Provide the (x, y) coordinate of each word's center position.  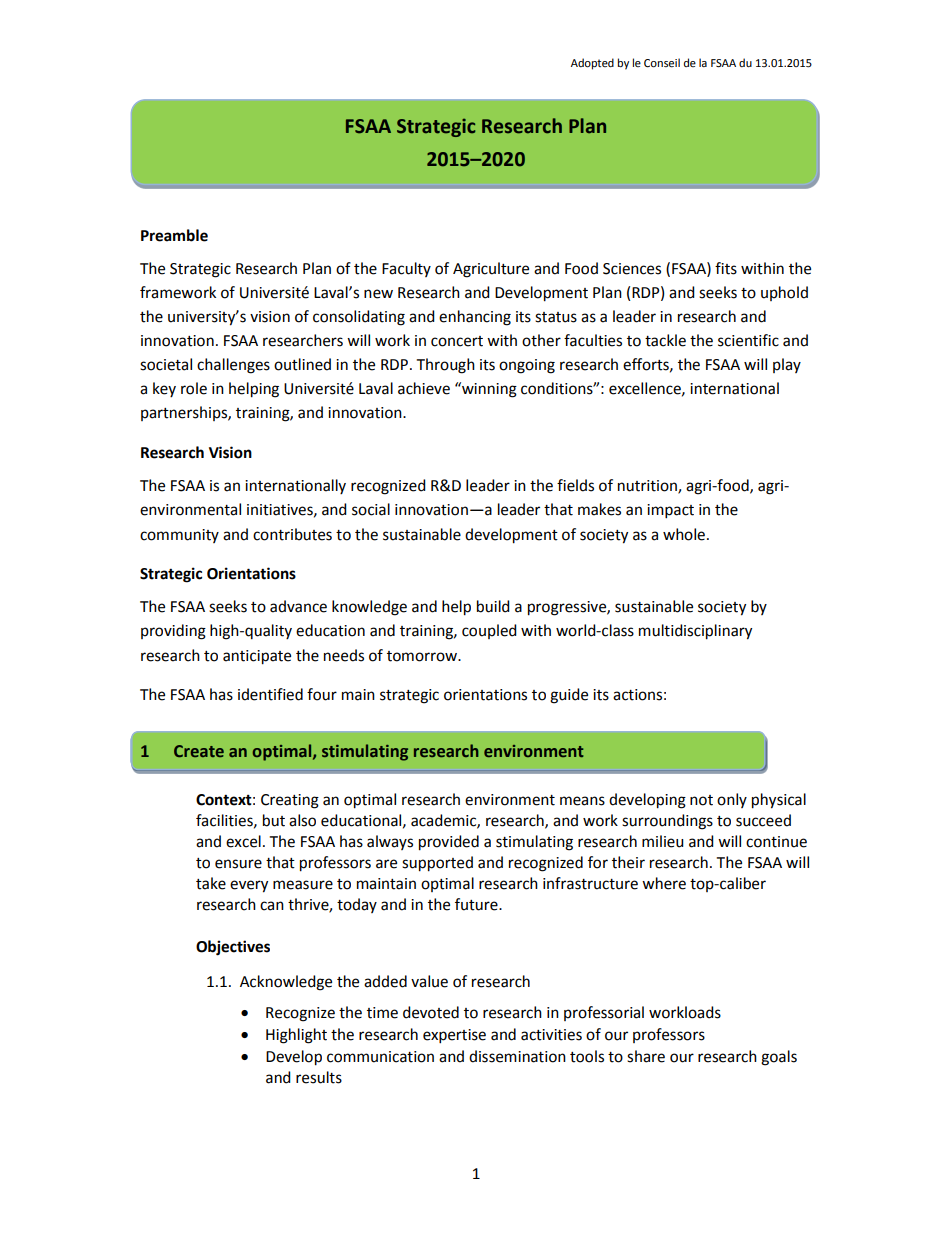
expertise (454, 1036)
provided (449, 843)
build (493, 606)
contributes (292, 534)
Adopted (592, 64)
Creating (290, 801)
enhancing (475, 318)
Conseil (662, 63)
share (646, 1056)
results (319, 1077)
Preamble (174, 235)
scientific (748, 340)
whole (684, 534)
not (701, 800)
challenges (233, 366)
